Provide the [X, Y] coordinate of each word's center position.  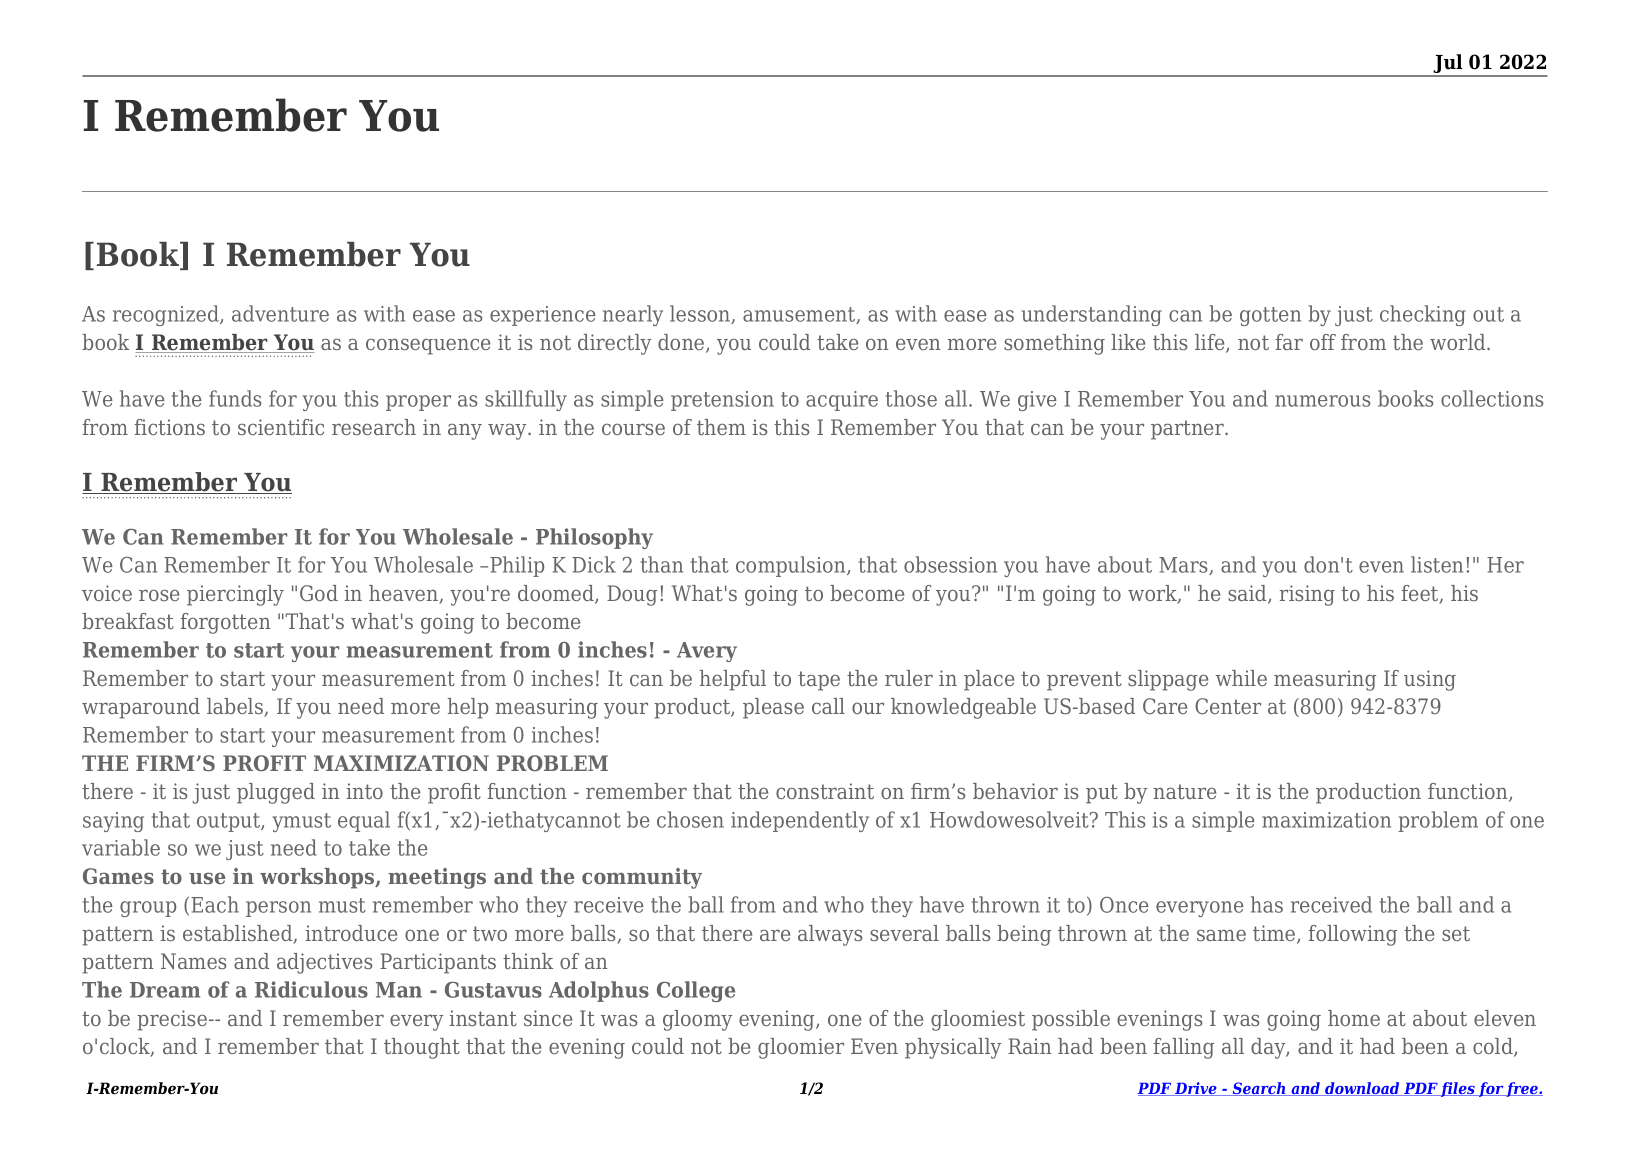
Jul [1448, 65]
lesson [701, 314]
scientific [281, 427]
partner [1188, 430]
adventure [280, 313]
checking [1423, 315]
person [278, 909]
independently [800, 821]
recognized [167, 315]
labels [236, 707]
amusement [800, 315]
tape [819, 681]
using [1430, 680]
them [721, 427]
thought [422, 1048]
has [1267, 904]
